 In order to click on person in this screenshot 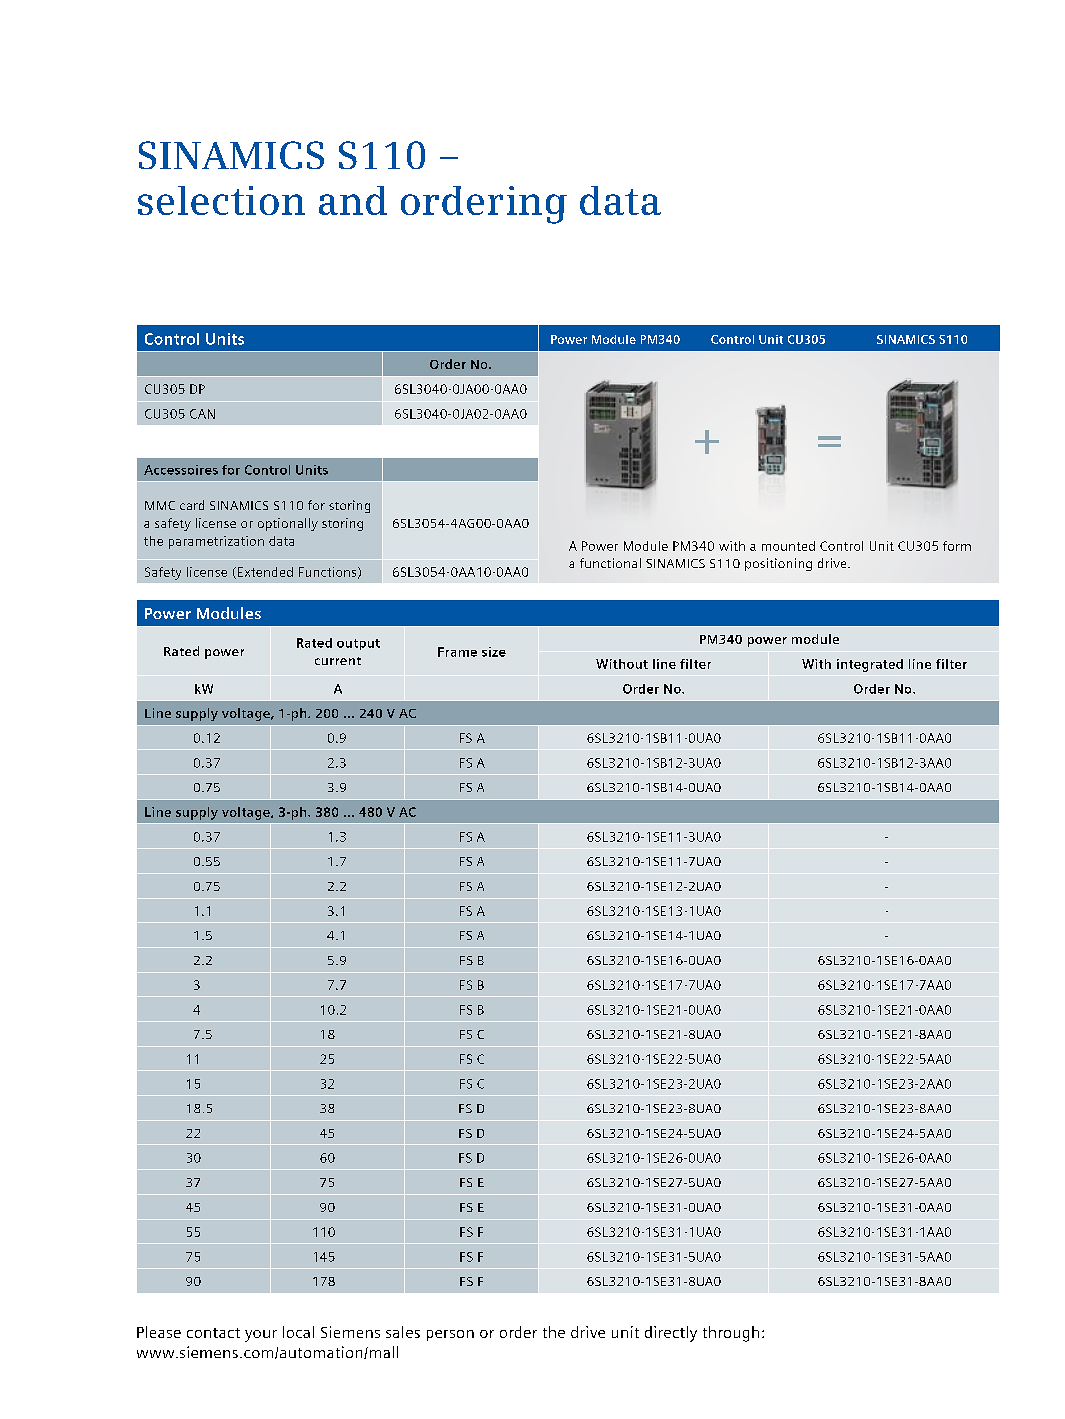, I will do `click(450, 1335)`.
